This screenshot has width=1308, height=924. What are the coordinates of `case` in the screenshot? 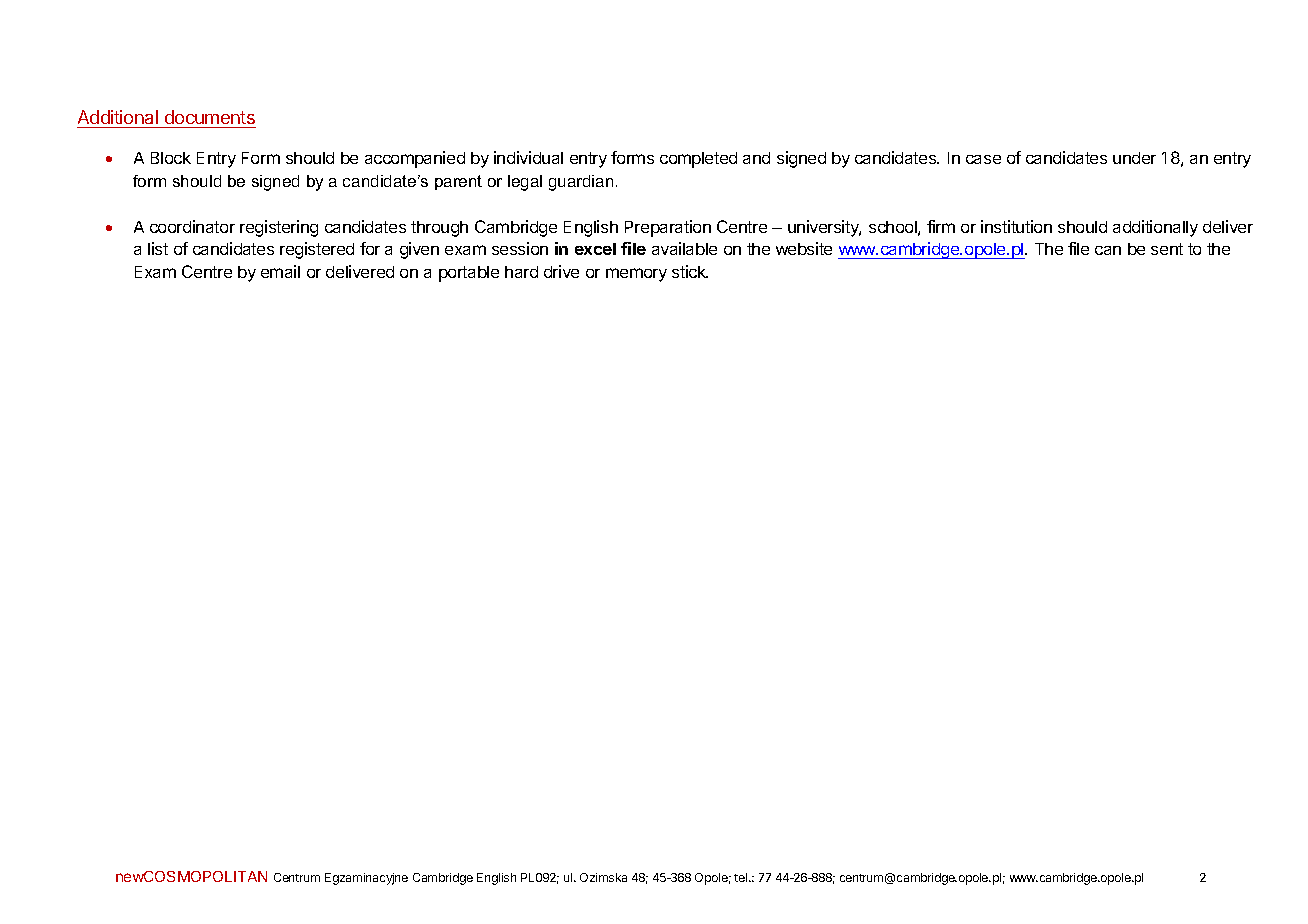 It's located at (983, 159).
